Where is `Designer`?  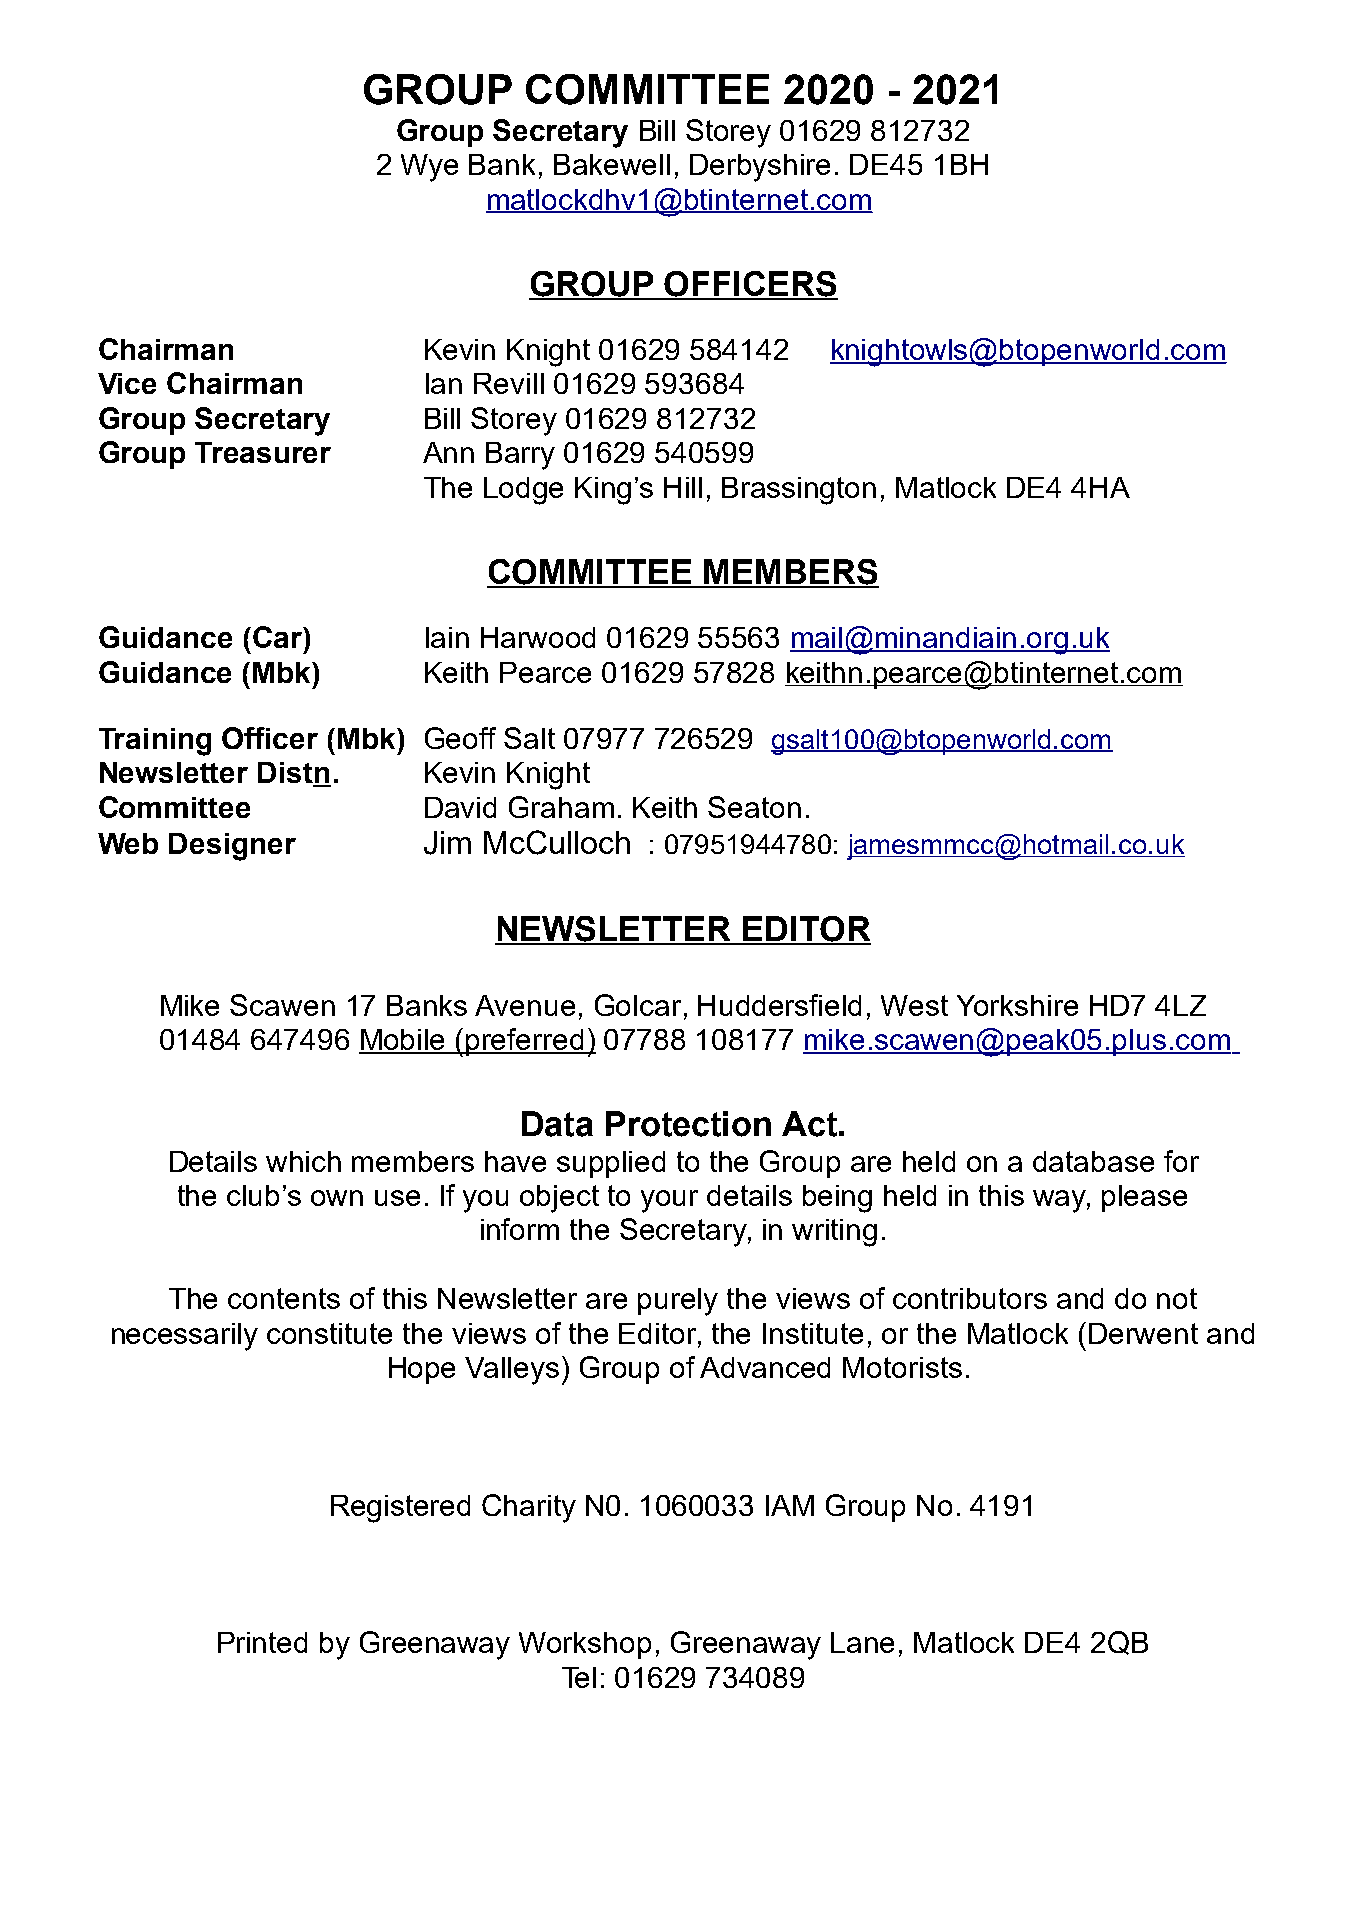
Designer is located at coordinates (232, 847).
